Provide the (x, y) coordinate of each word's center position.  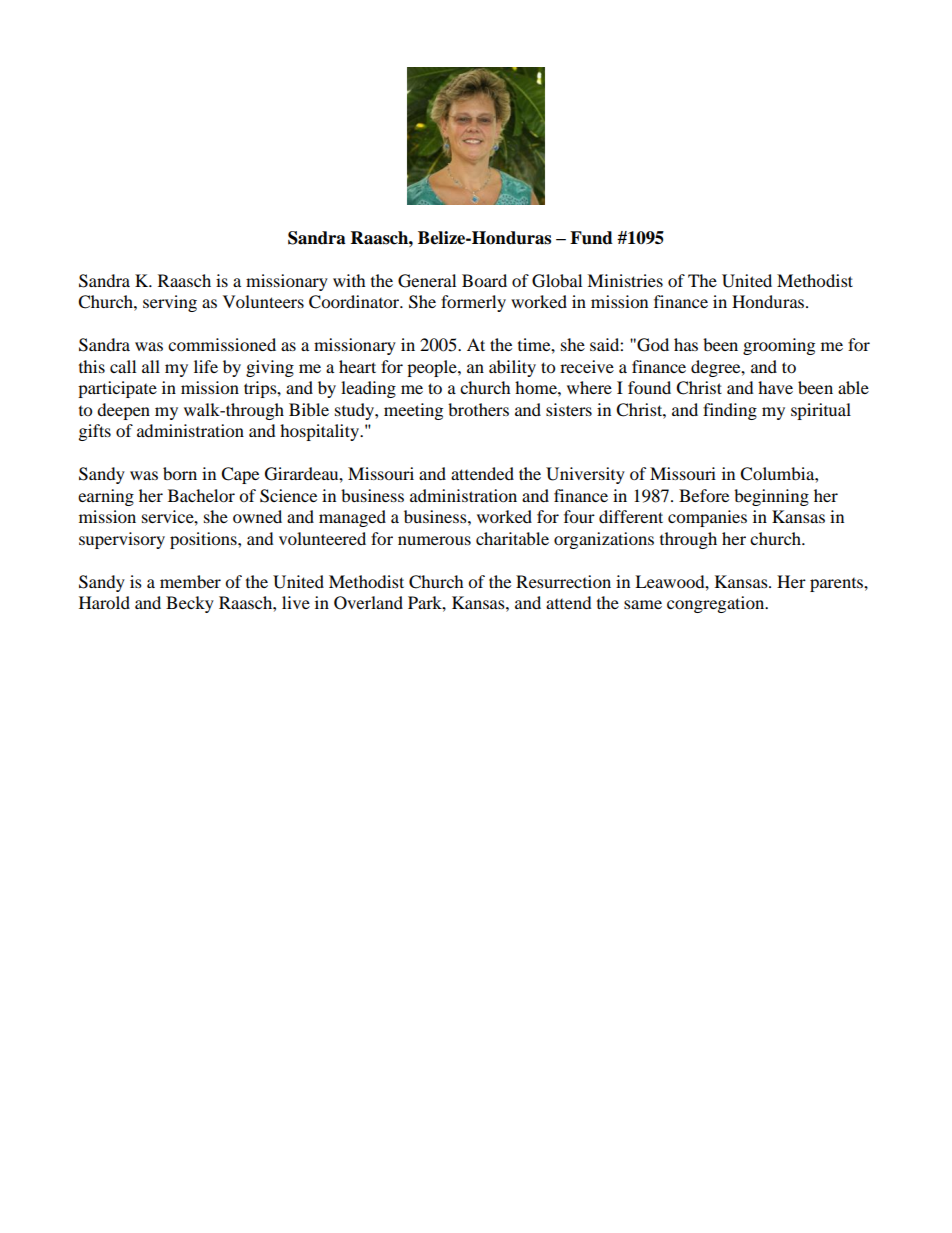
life (206, 366)
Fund (591, 238)
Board (484, 280)
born (180, 473)
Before (704, 495)
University (585, 475)
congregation (717, 604)
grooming (779, 346)
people (433, 368)
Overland (368, 603)
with (349, 280)
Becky (190, 604)
